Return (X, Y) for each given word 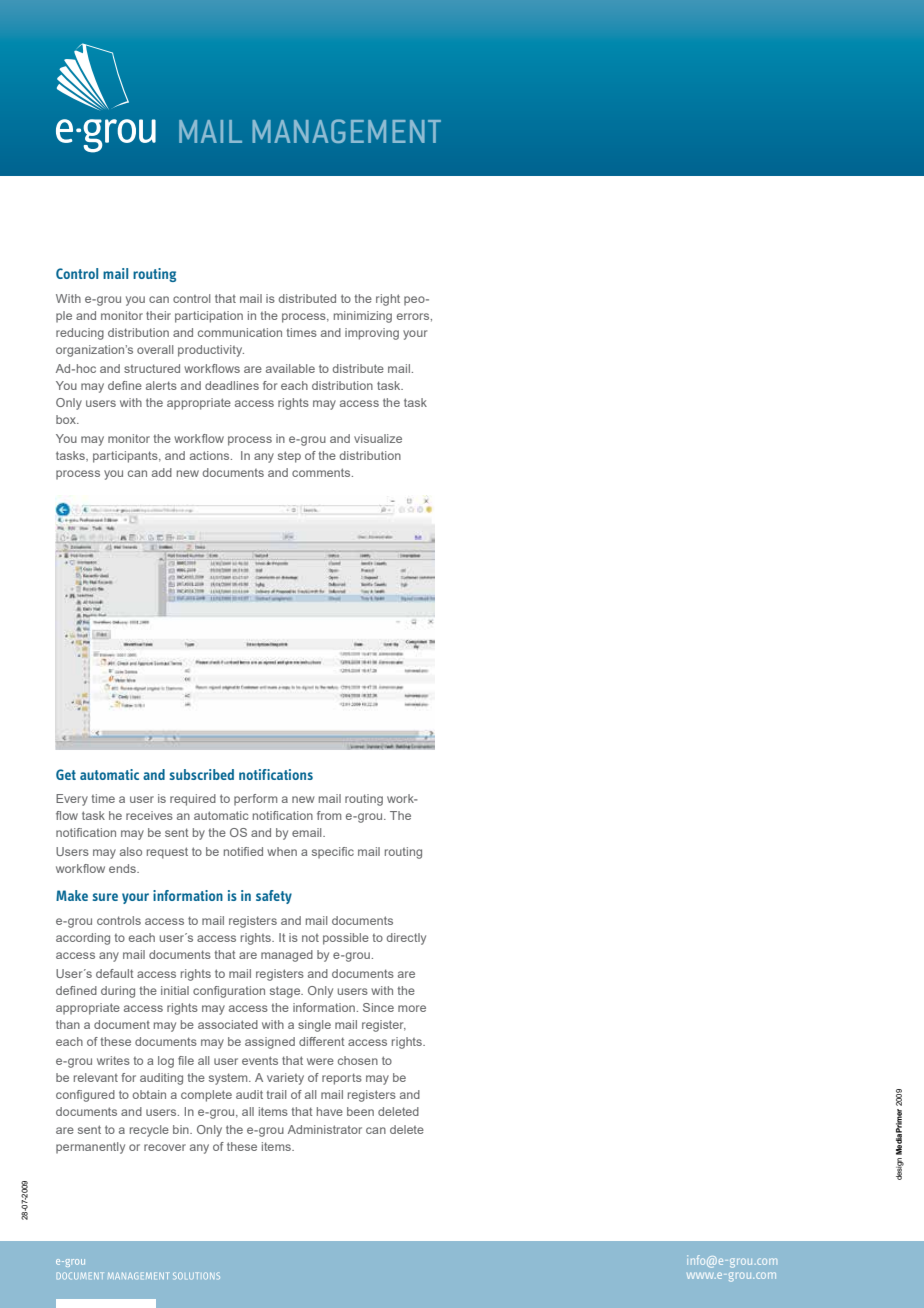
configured (85, 1096)
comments (322, 472)
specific (333, 853)
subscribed (202, 774)
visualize (378, 438)
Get (66, 774)
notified (243, 851)
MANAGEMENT (346, 131)
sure (105, 897)
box (67, 419)
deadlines (232, 385)
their (158, 315)
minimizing (363, 317)
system (229, 1079)
